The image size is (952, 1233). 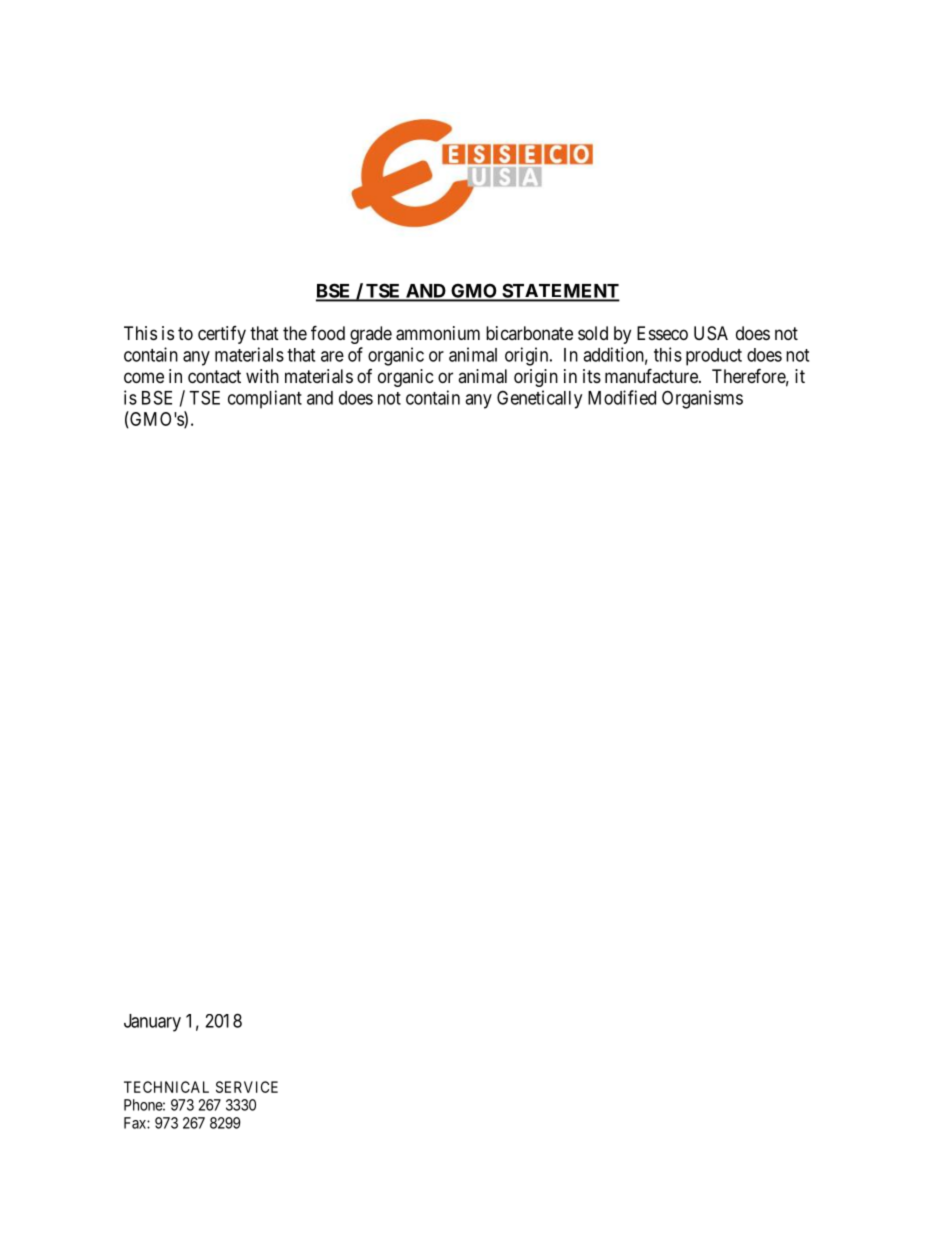 I want to click on Organisms, so click(x=702, y=399).
